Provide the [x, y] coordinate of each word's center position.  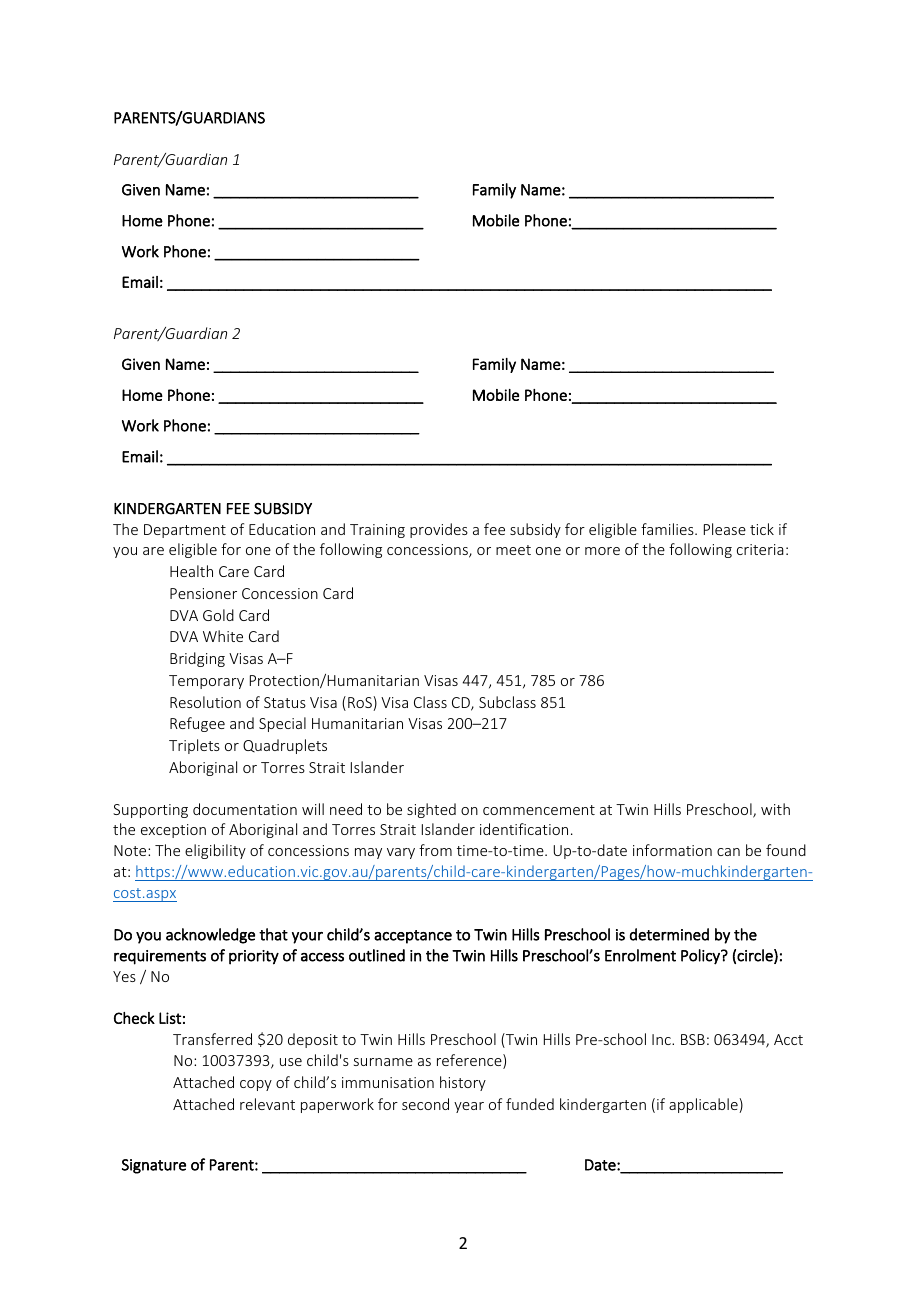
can [728, 852]
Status [285, 702]
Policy [701, 957]
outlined [377, 955]
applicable [704, 1105]
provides [439, 530]
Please [725, 529]
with [775, 809]
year [469, 1107]
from [435, 850]
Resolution [205, 702]
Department [185, 531]
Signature [154, 1166]
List [170, 1018]
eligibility [215, 851]
